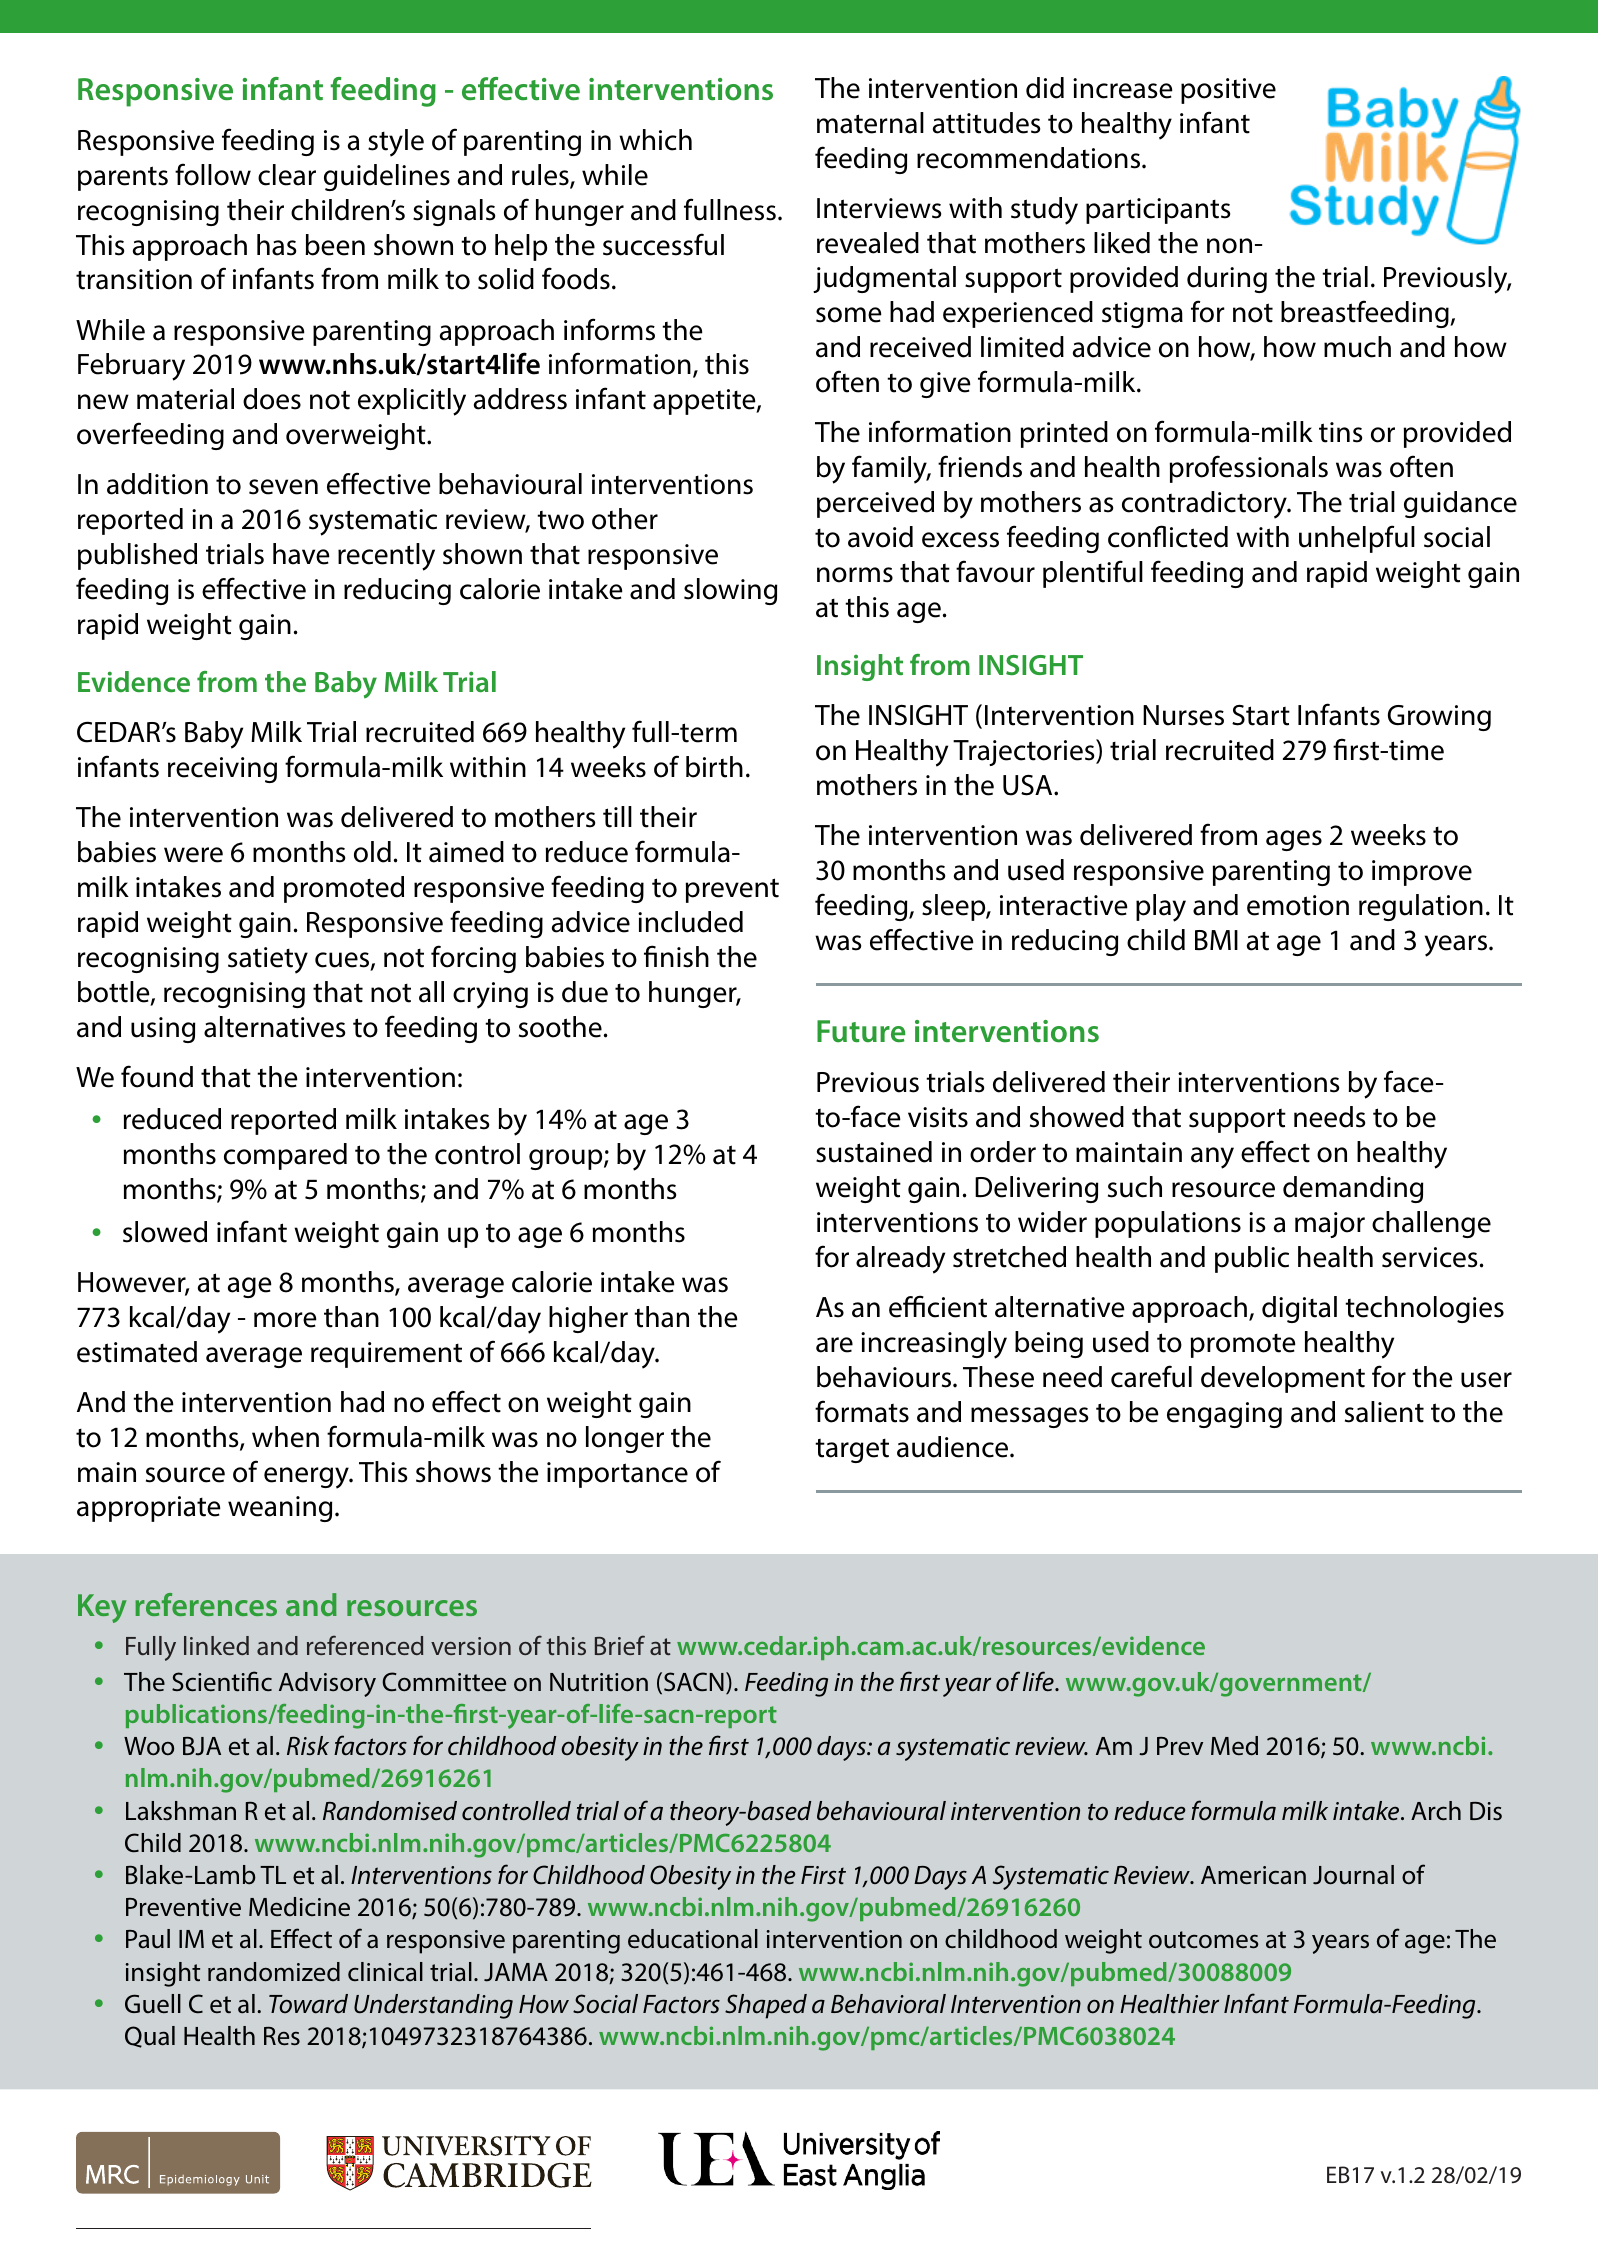 The height and width of the document is (2260, 1598). What do you see at coordinates (287, 175) in the document?
I see `clear` at bounding box center [287, 175].
